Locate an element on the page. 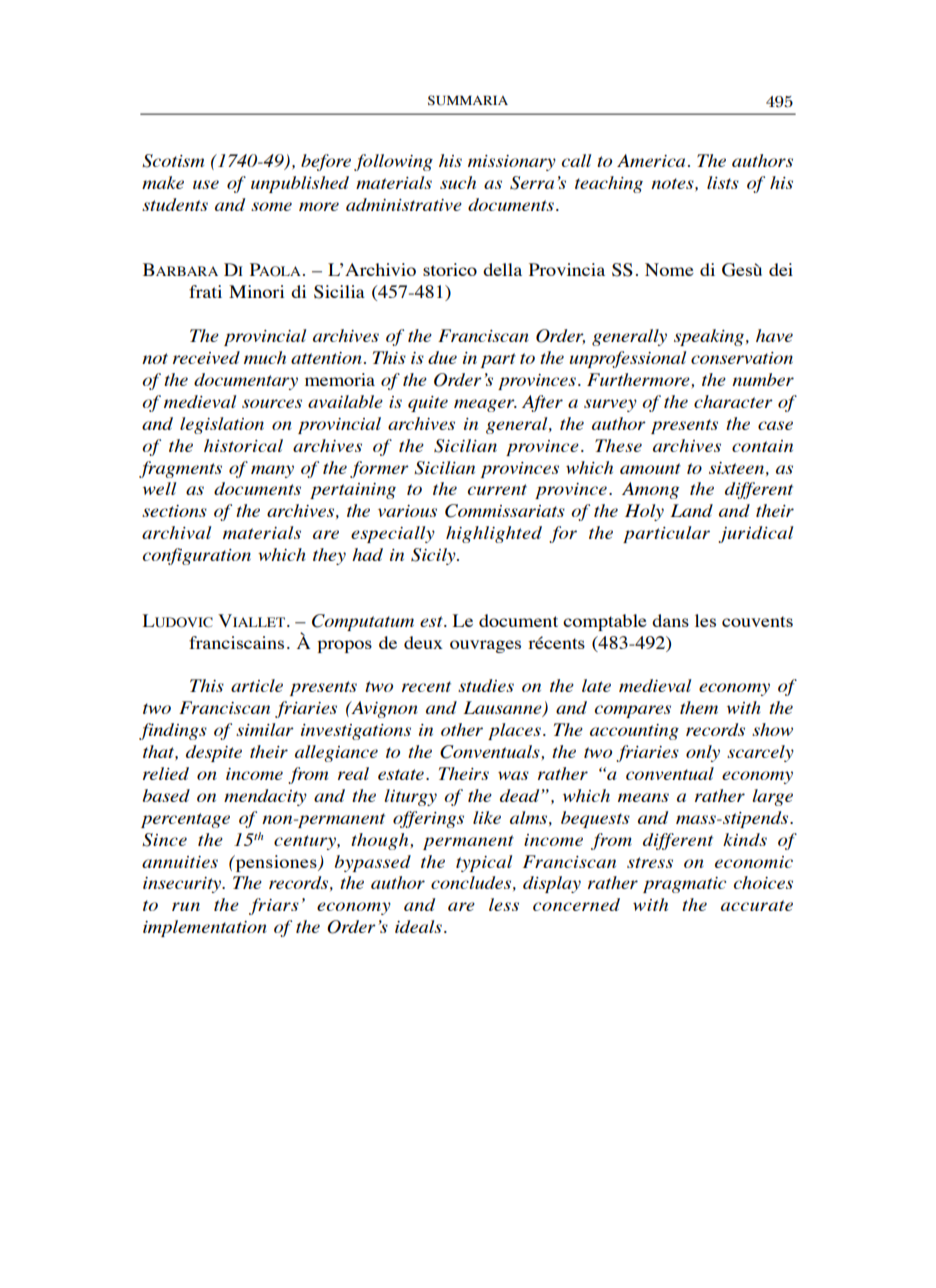 The image size is (936, 1288). juridical is located at coordinates (756, 534).
